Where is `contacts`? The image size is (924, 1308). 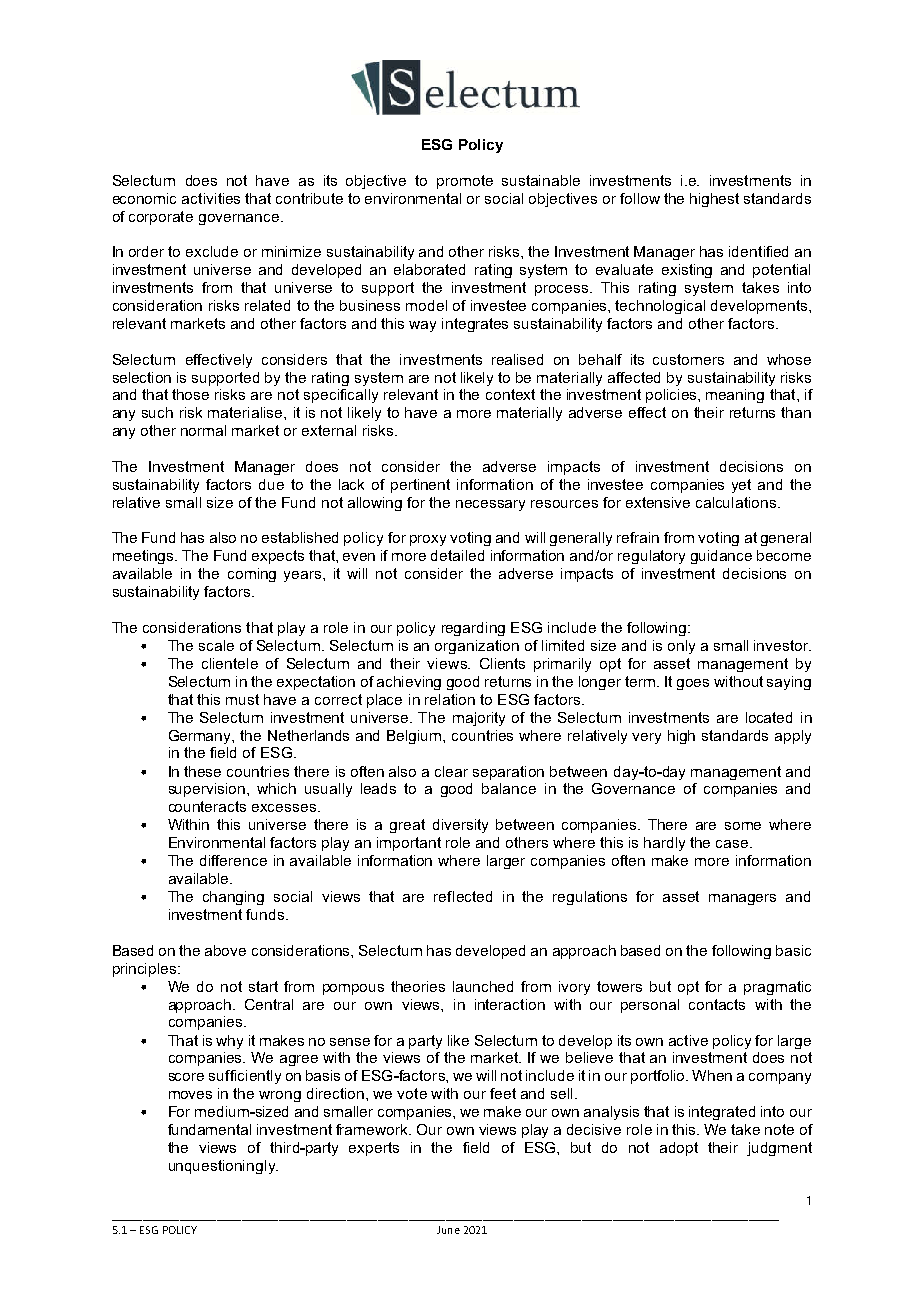
contacts is located at coordinates (717, 1004).
